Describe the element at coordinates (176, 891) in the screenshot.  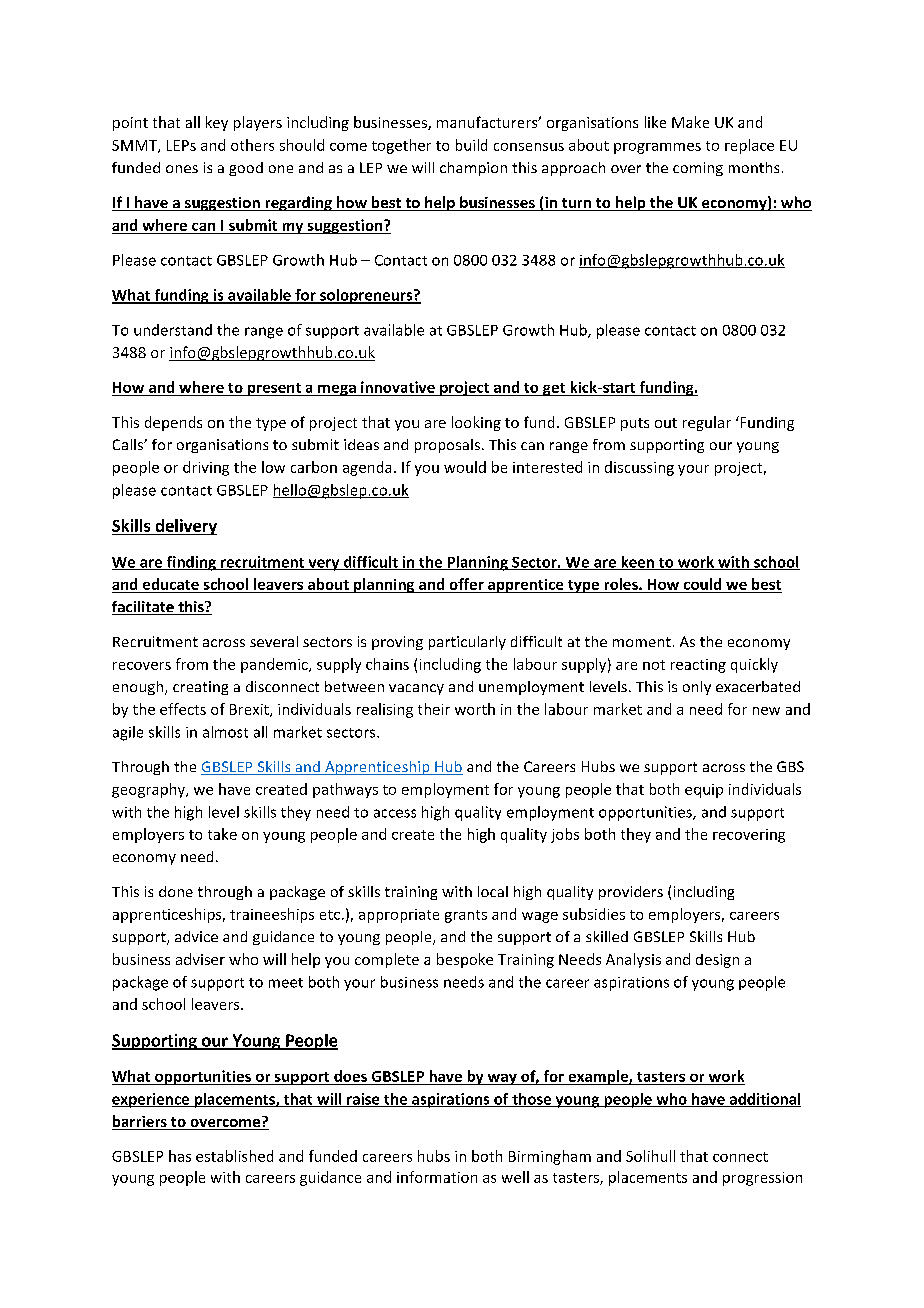
I see `done` at that location.
